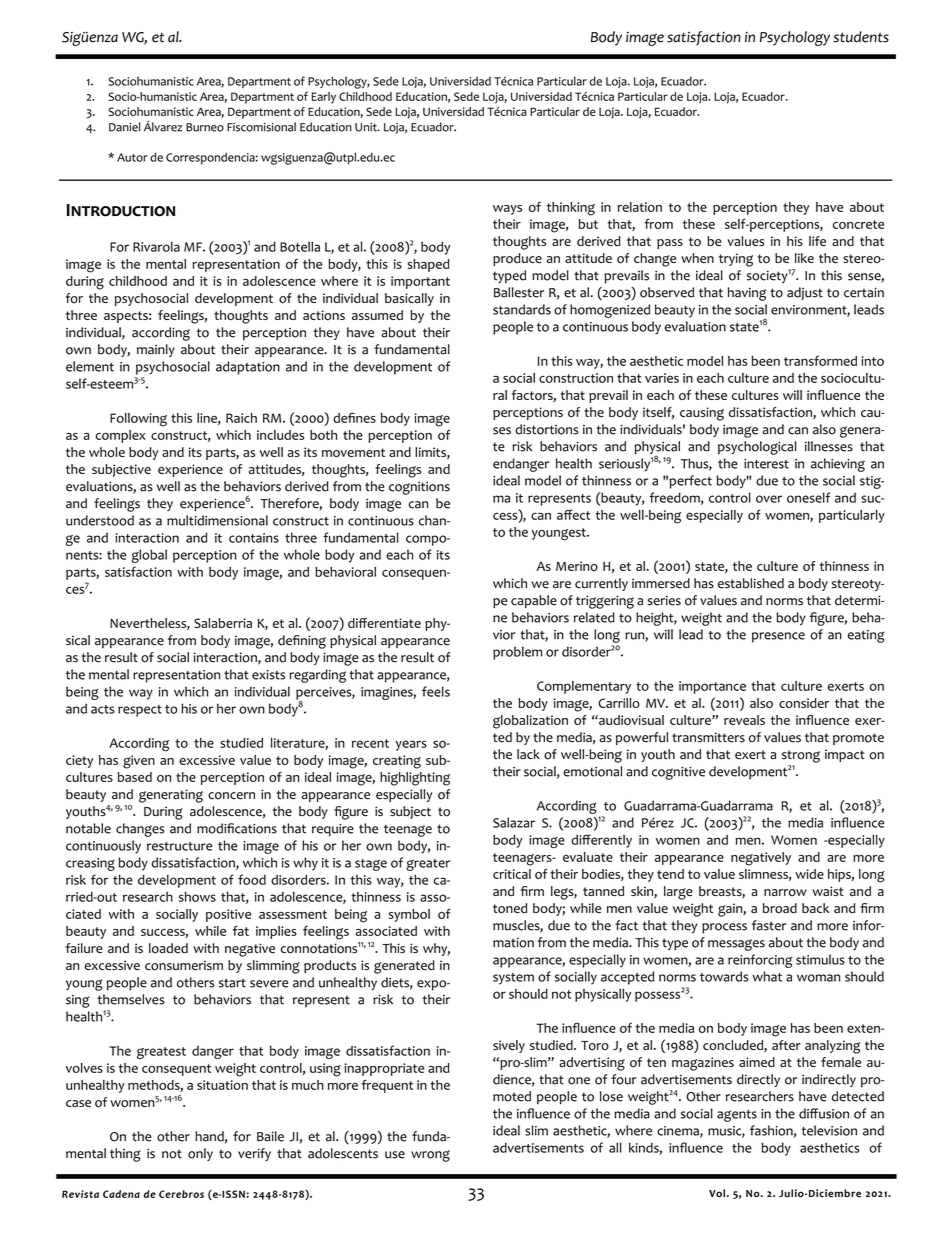 The height and width of the screenshot is (1233, 952). Describe the element at coordinates (769, 499) in the screenshot. I see `over` at that location.
